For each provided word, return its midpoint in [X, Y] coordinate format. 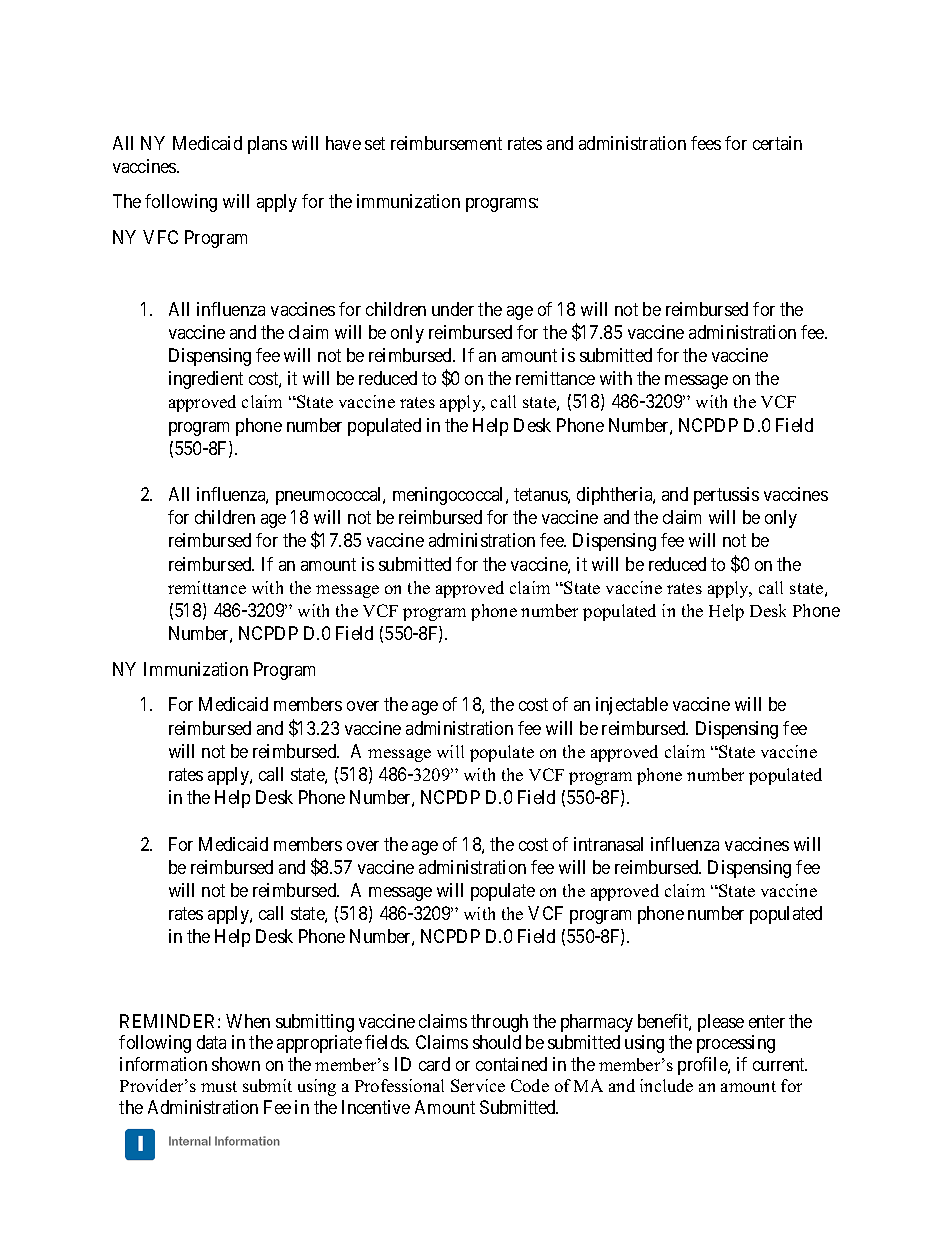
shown [236, 1064]
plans [267, 145]
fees [706, 143]
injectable [632, 706]
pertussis [726, 496]
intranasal [608, 844]
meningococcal [450, 496]
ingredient [206, 380]
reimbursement [446, 143]
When [248, 1021]
